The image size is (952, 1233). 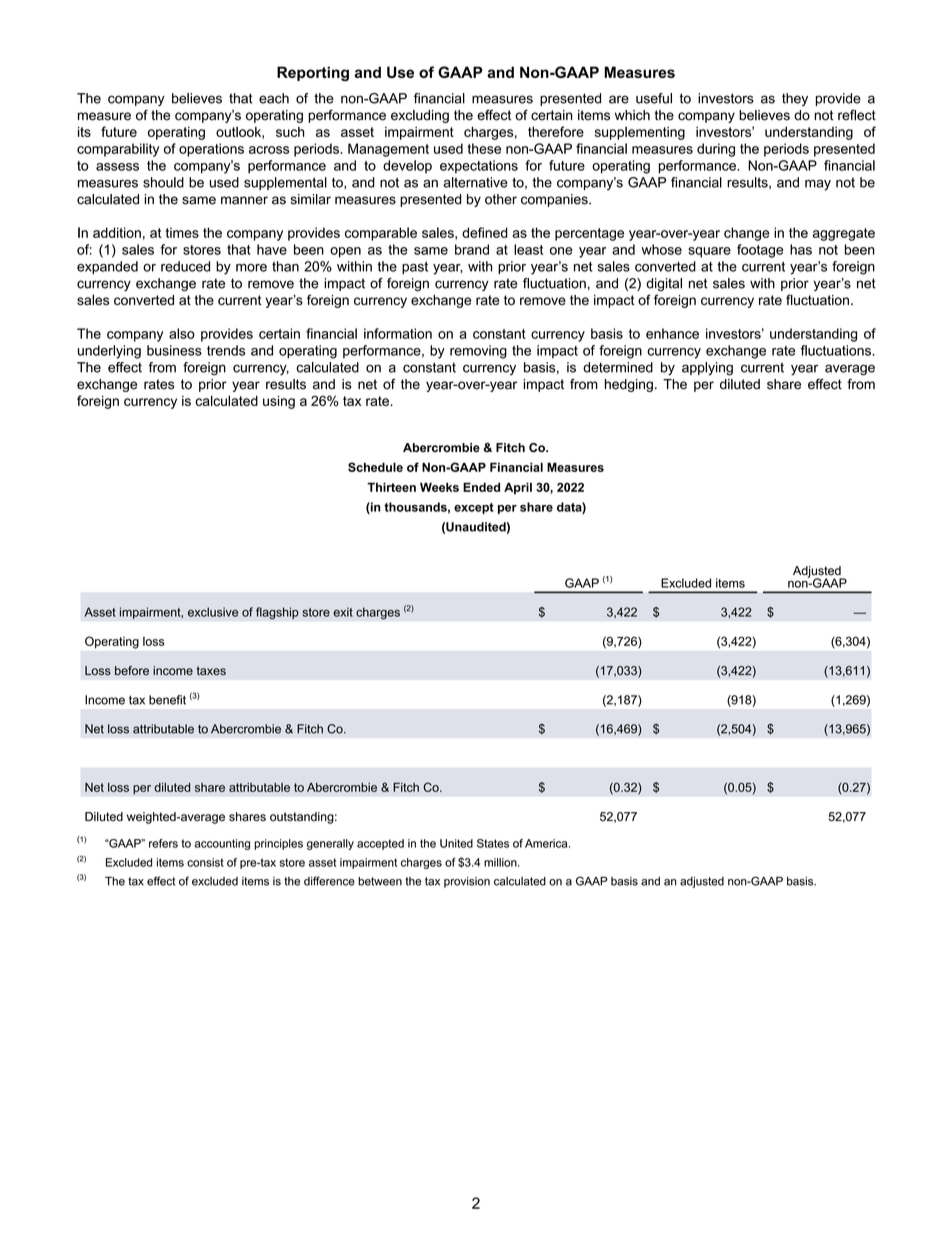 I want to click on America, so click(x=547, y=843).
